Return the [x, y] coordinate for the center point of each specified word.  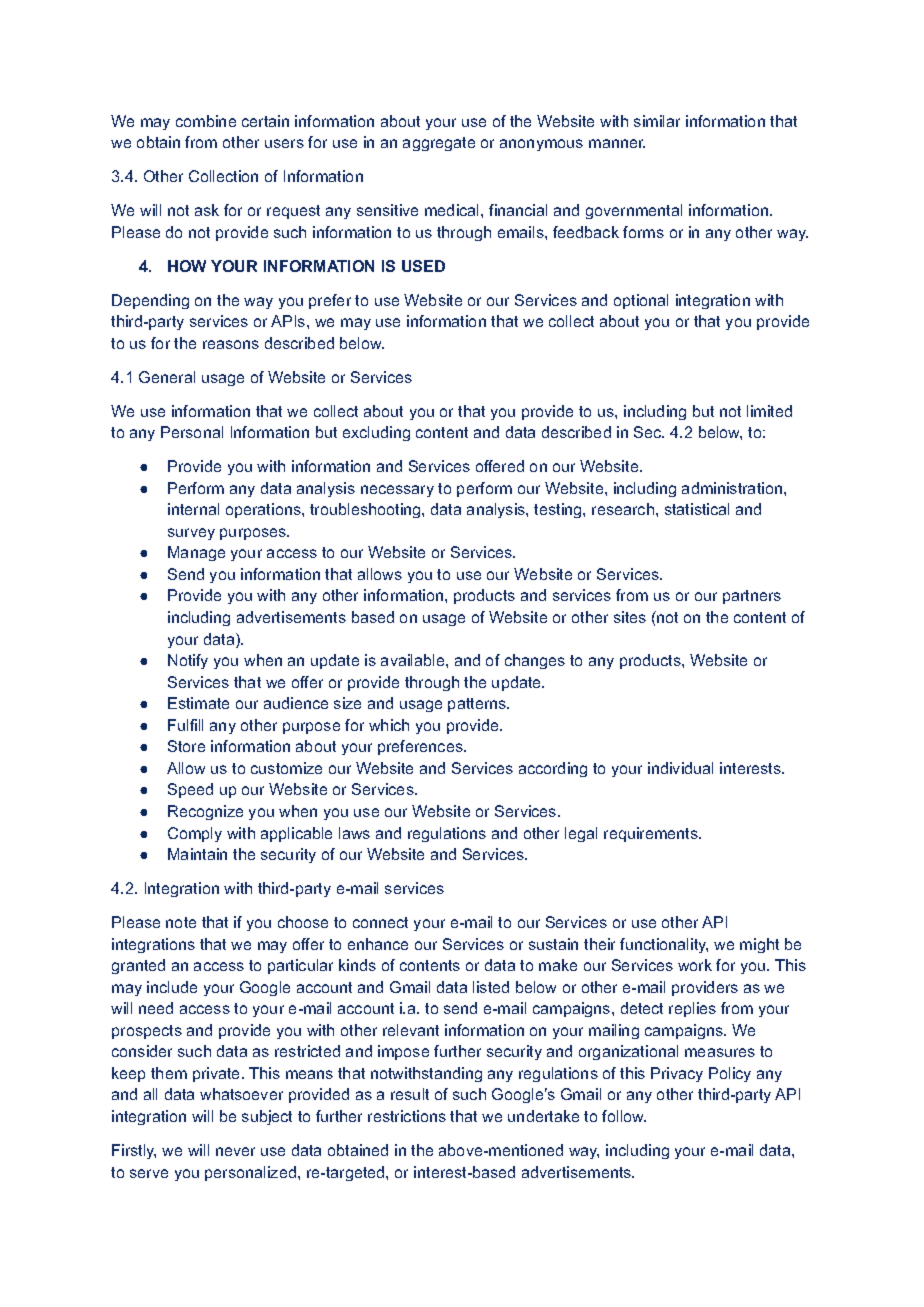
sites [630, 617]
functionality [664, 945]
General [167, 377]
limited [769, 411]
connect [380, 922]
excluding [376, 433]
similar [657, 121]
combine [206, 121]
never [235, 1151]
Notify [188, 661]
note [181, 922]
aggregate [439, 144]
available [414, 660]
